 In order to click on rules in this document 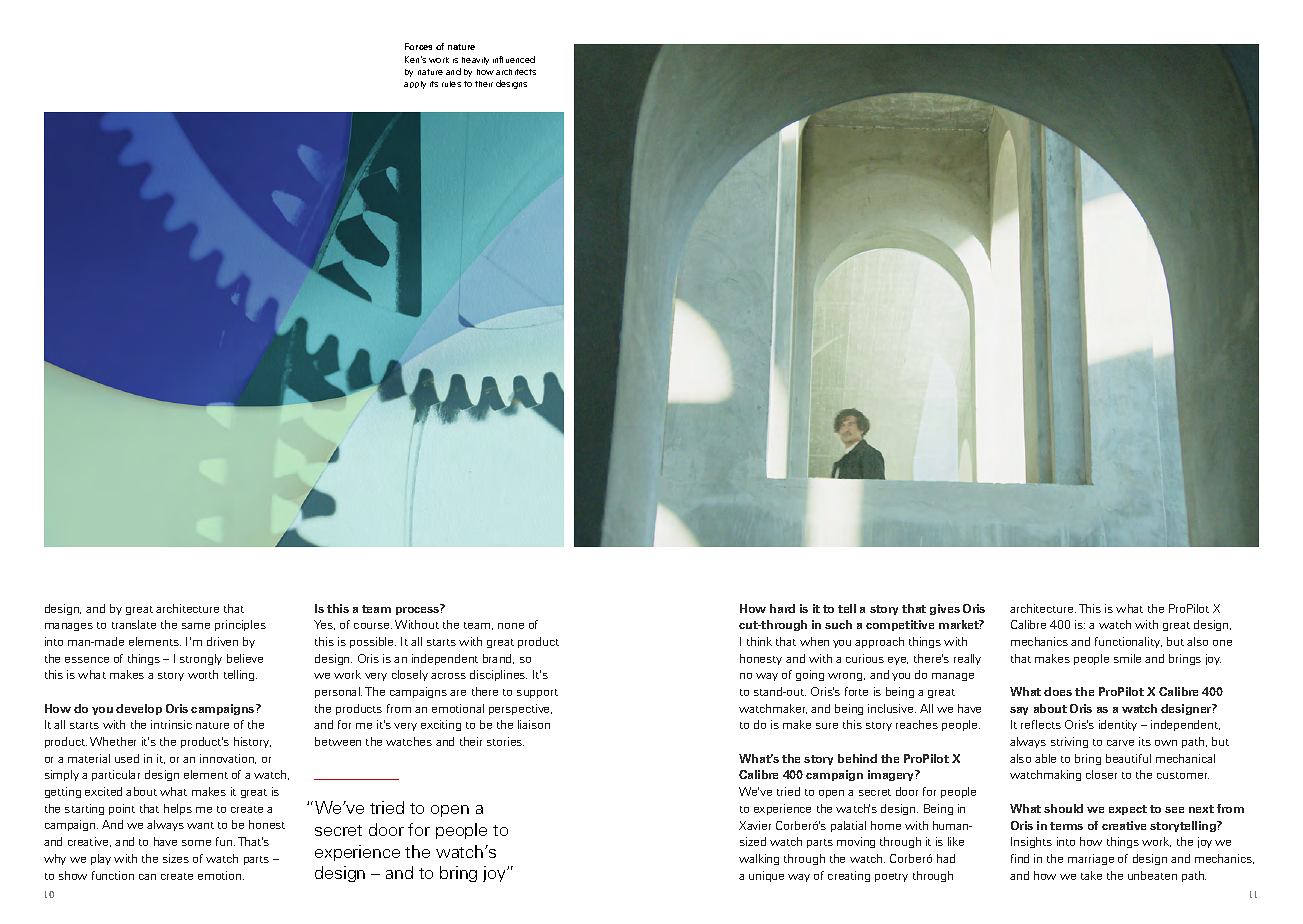, I will do `click(451, 84)`.
